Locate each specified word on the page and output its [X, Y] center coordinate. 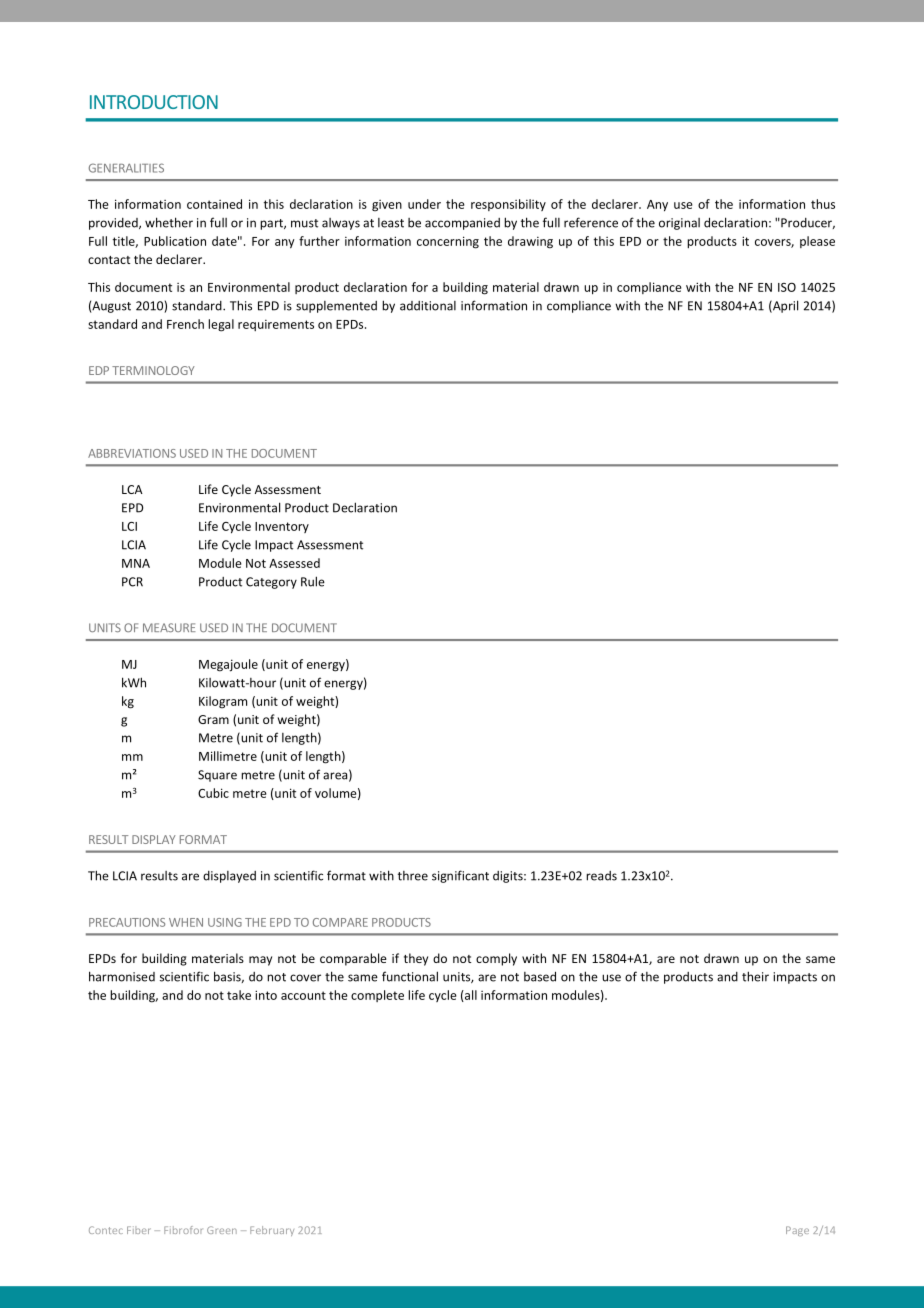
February [272, 1231]
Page [797, 1231]
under [424, 204]
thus [823, 204]
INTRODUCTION [154, 102]
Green [222, 1230]
